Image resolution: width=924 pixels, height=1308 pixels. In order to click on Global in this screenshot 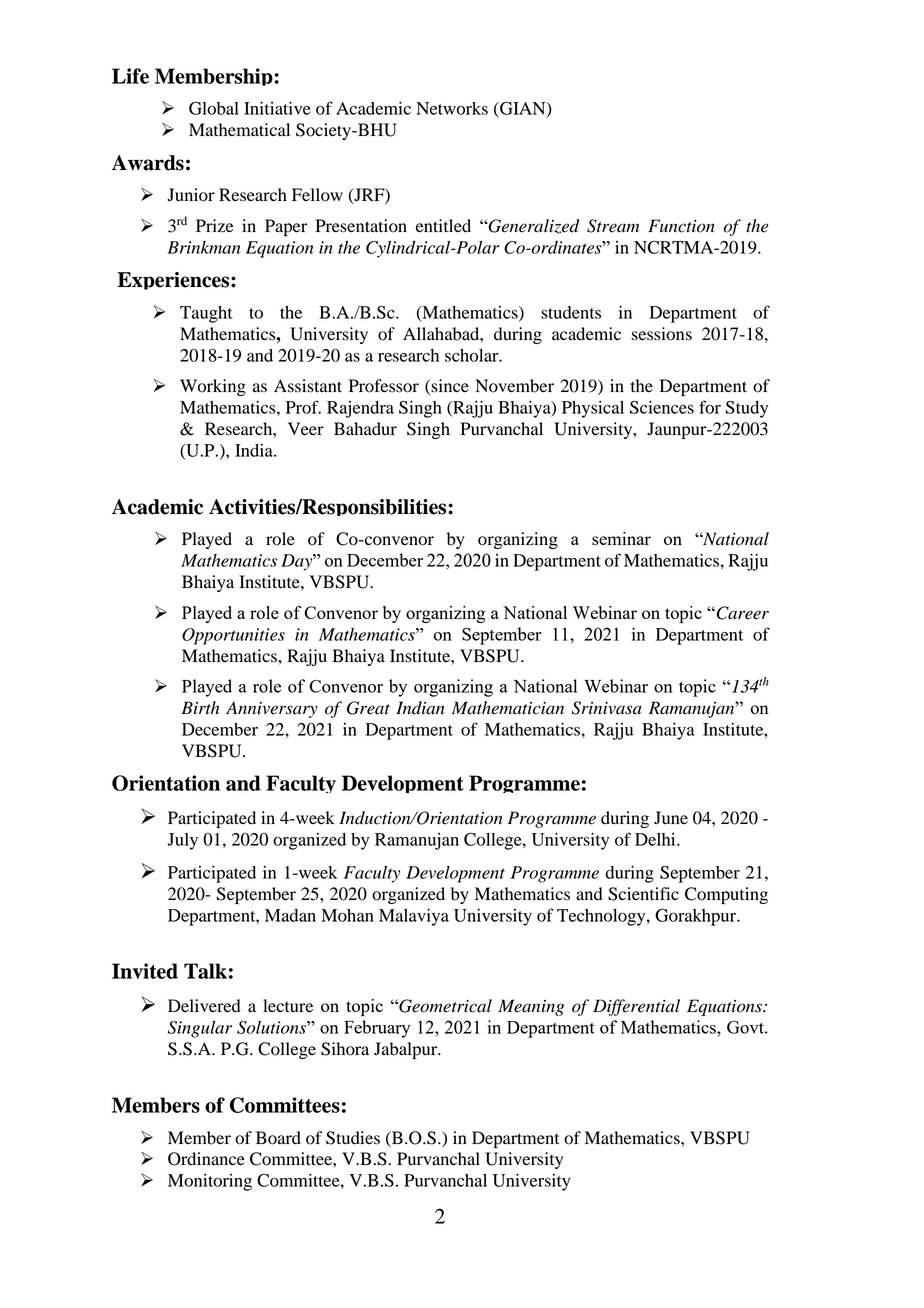, I will do `click(214, 108)`.
